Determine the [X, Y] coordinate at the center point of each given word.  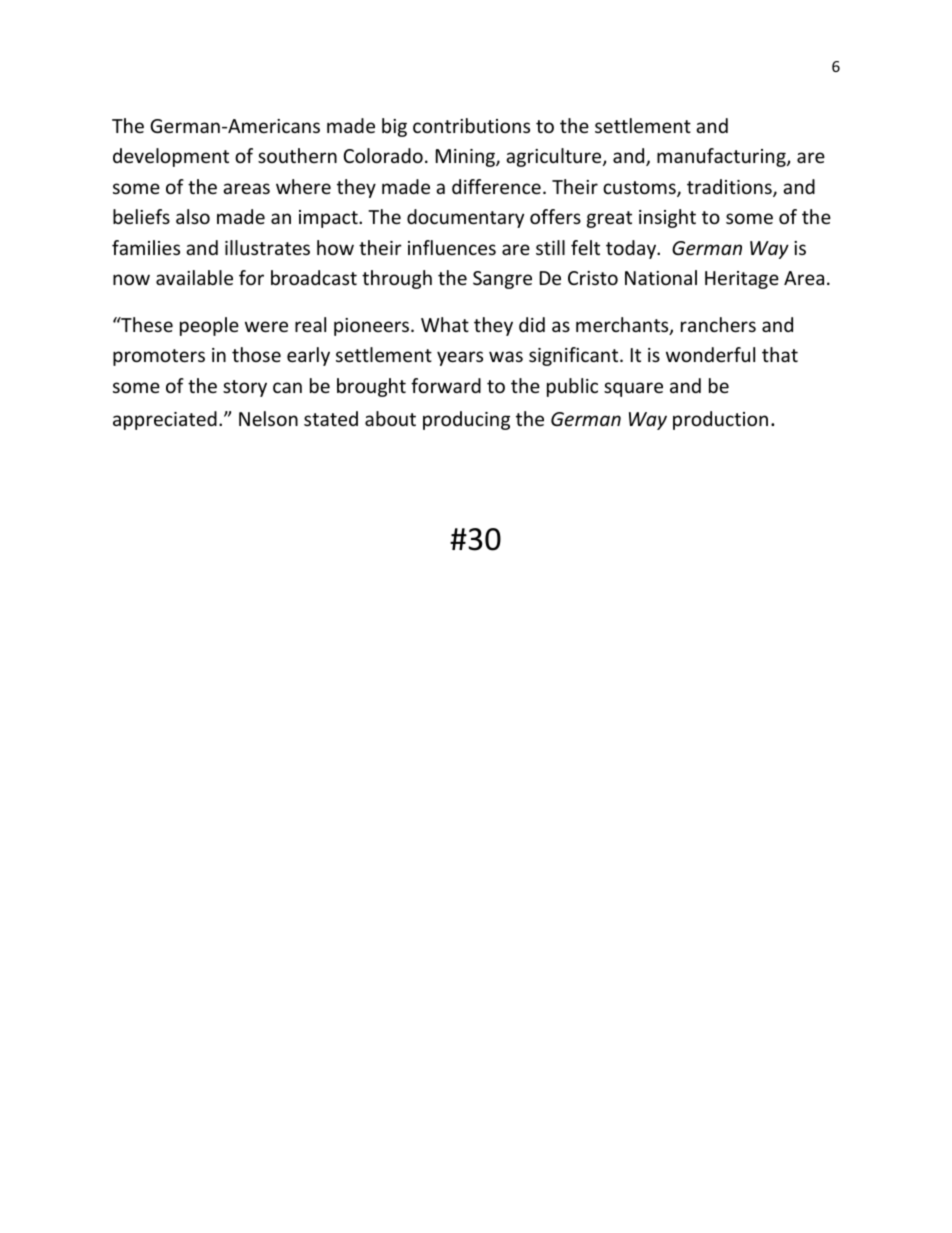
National [661, 277]
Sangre [502, 280]
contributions [471, 125]
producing [466, 420]
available [194, 277]
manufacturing [722, 157]
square [633, 389]
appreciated [165, 420]
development [171, 157]
